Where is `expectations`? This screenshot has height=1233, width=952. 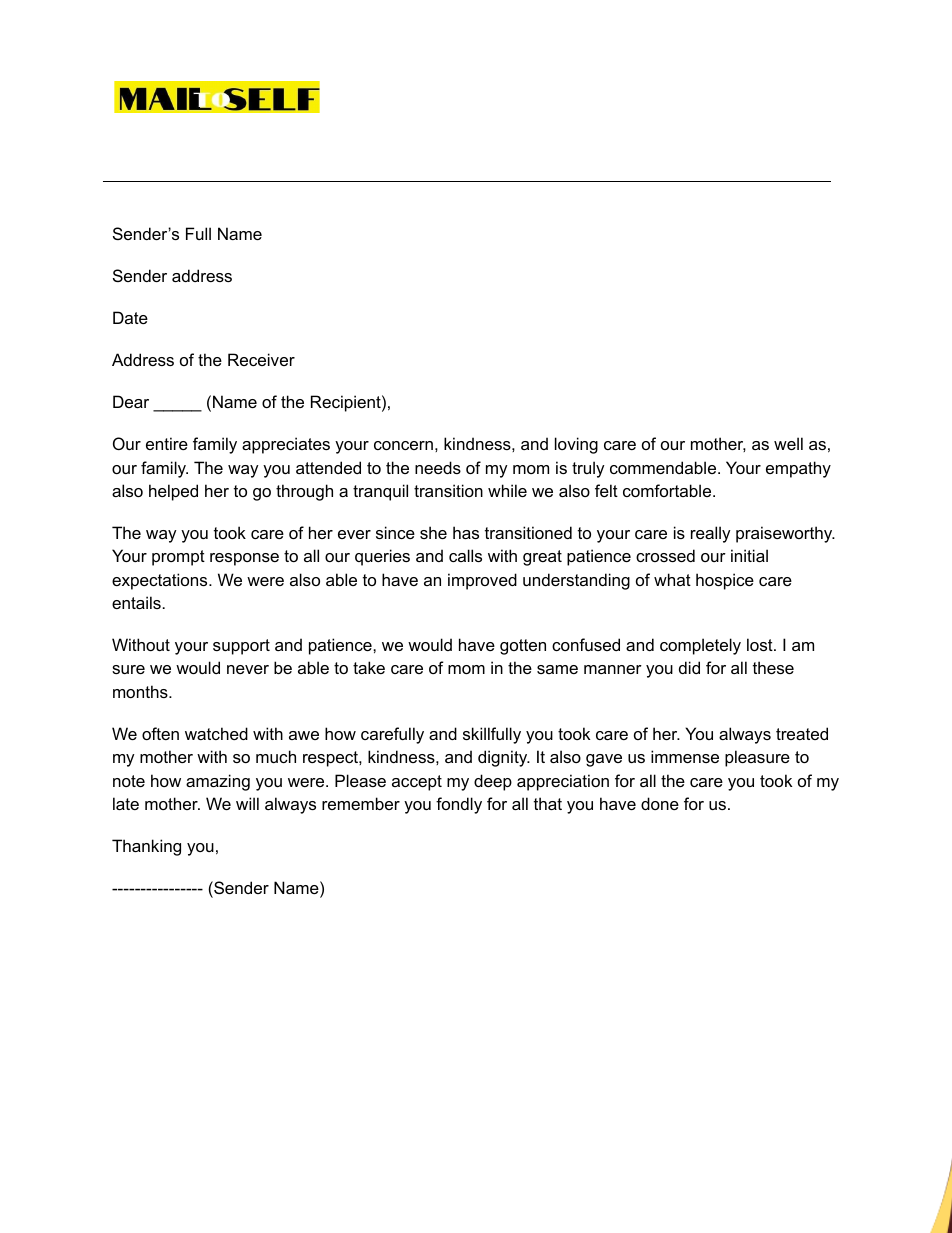 expectations is located at coordinates (161, 581).
